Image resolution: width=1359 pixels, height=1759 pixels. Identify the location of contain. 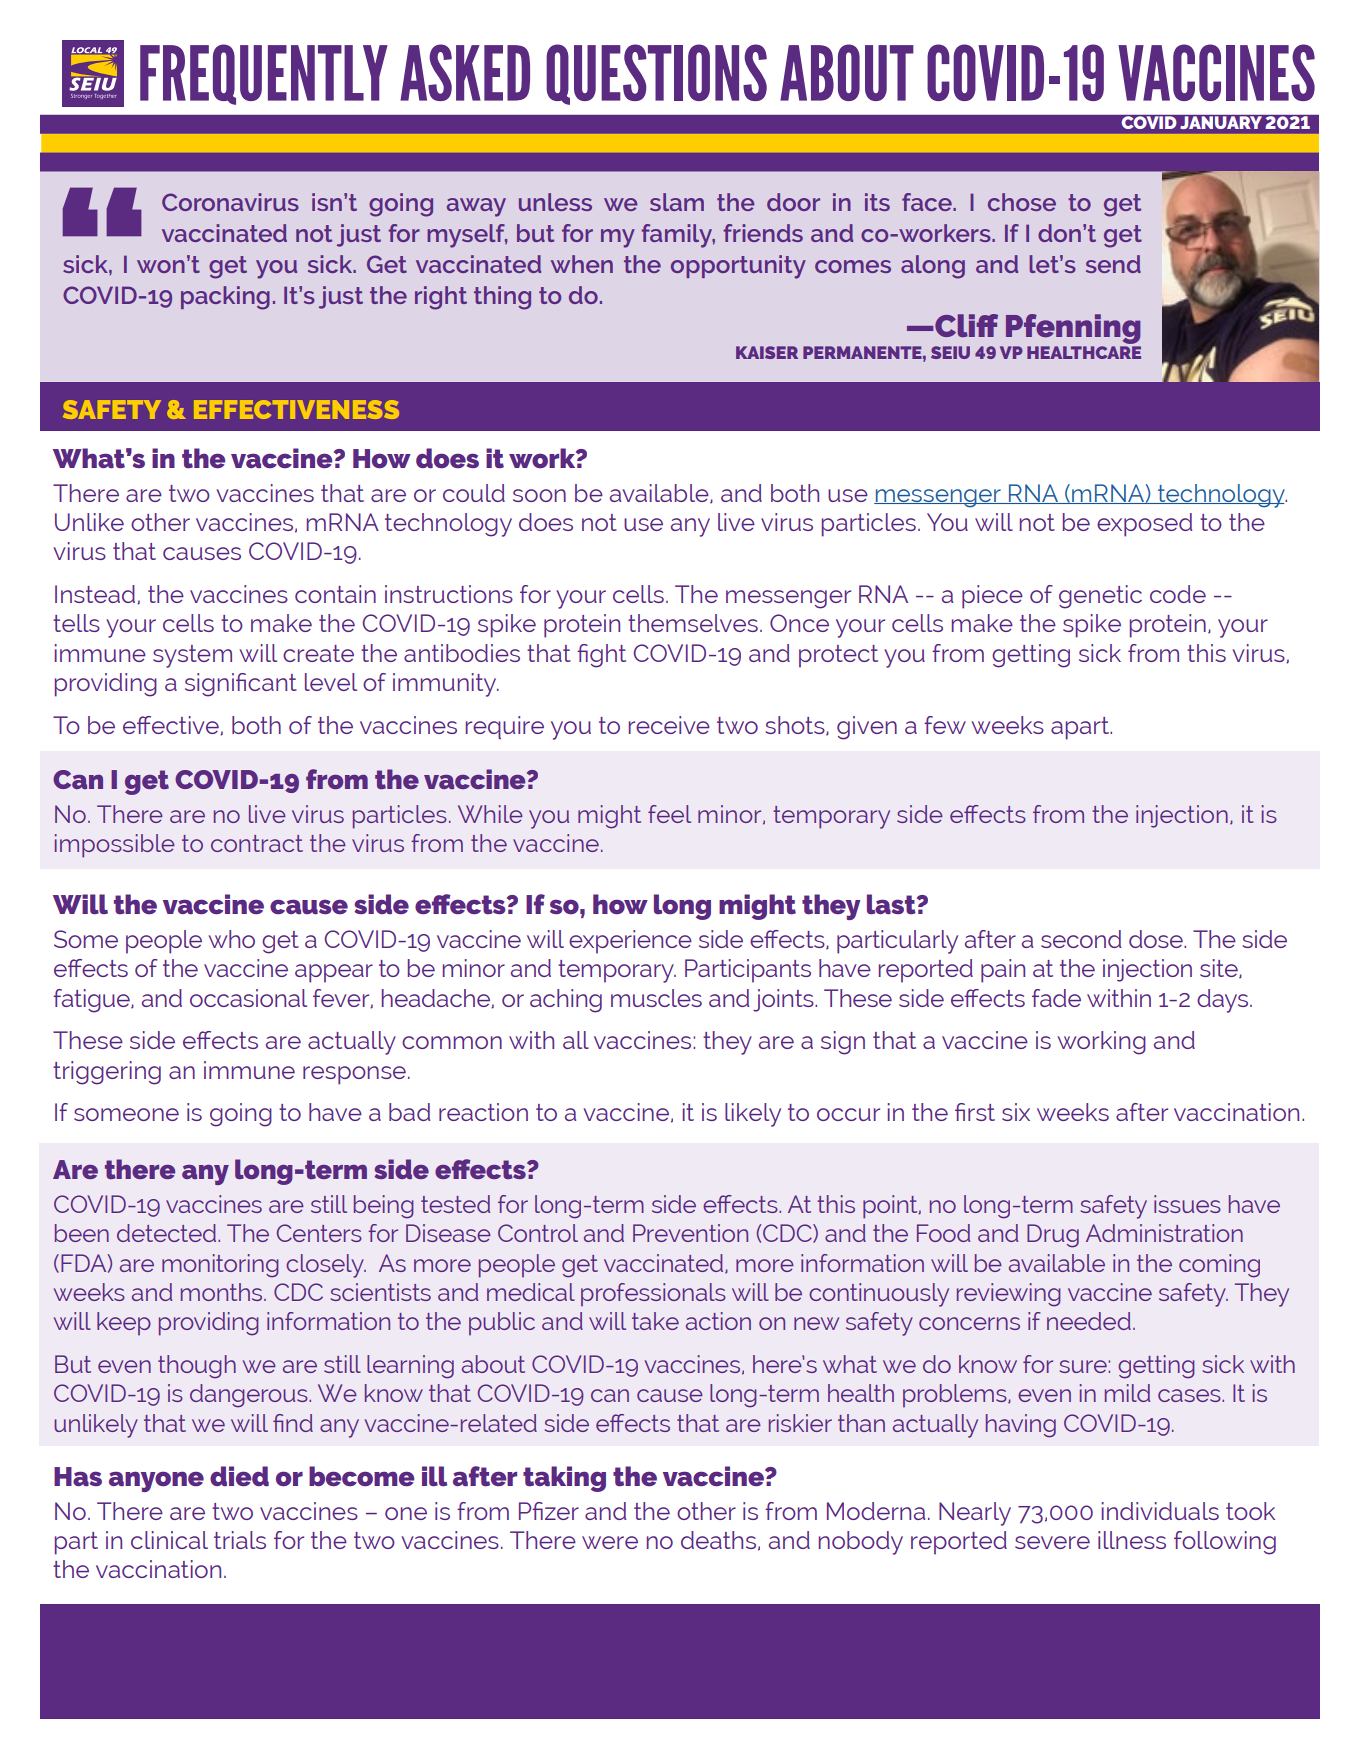
(335, 594).
